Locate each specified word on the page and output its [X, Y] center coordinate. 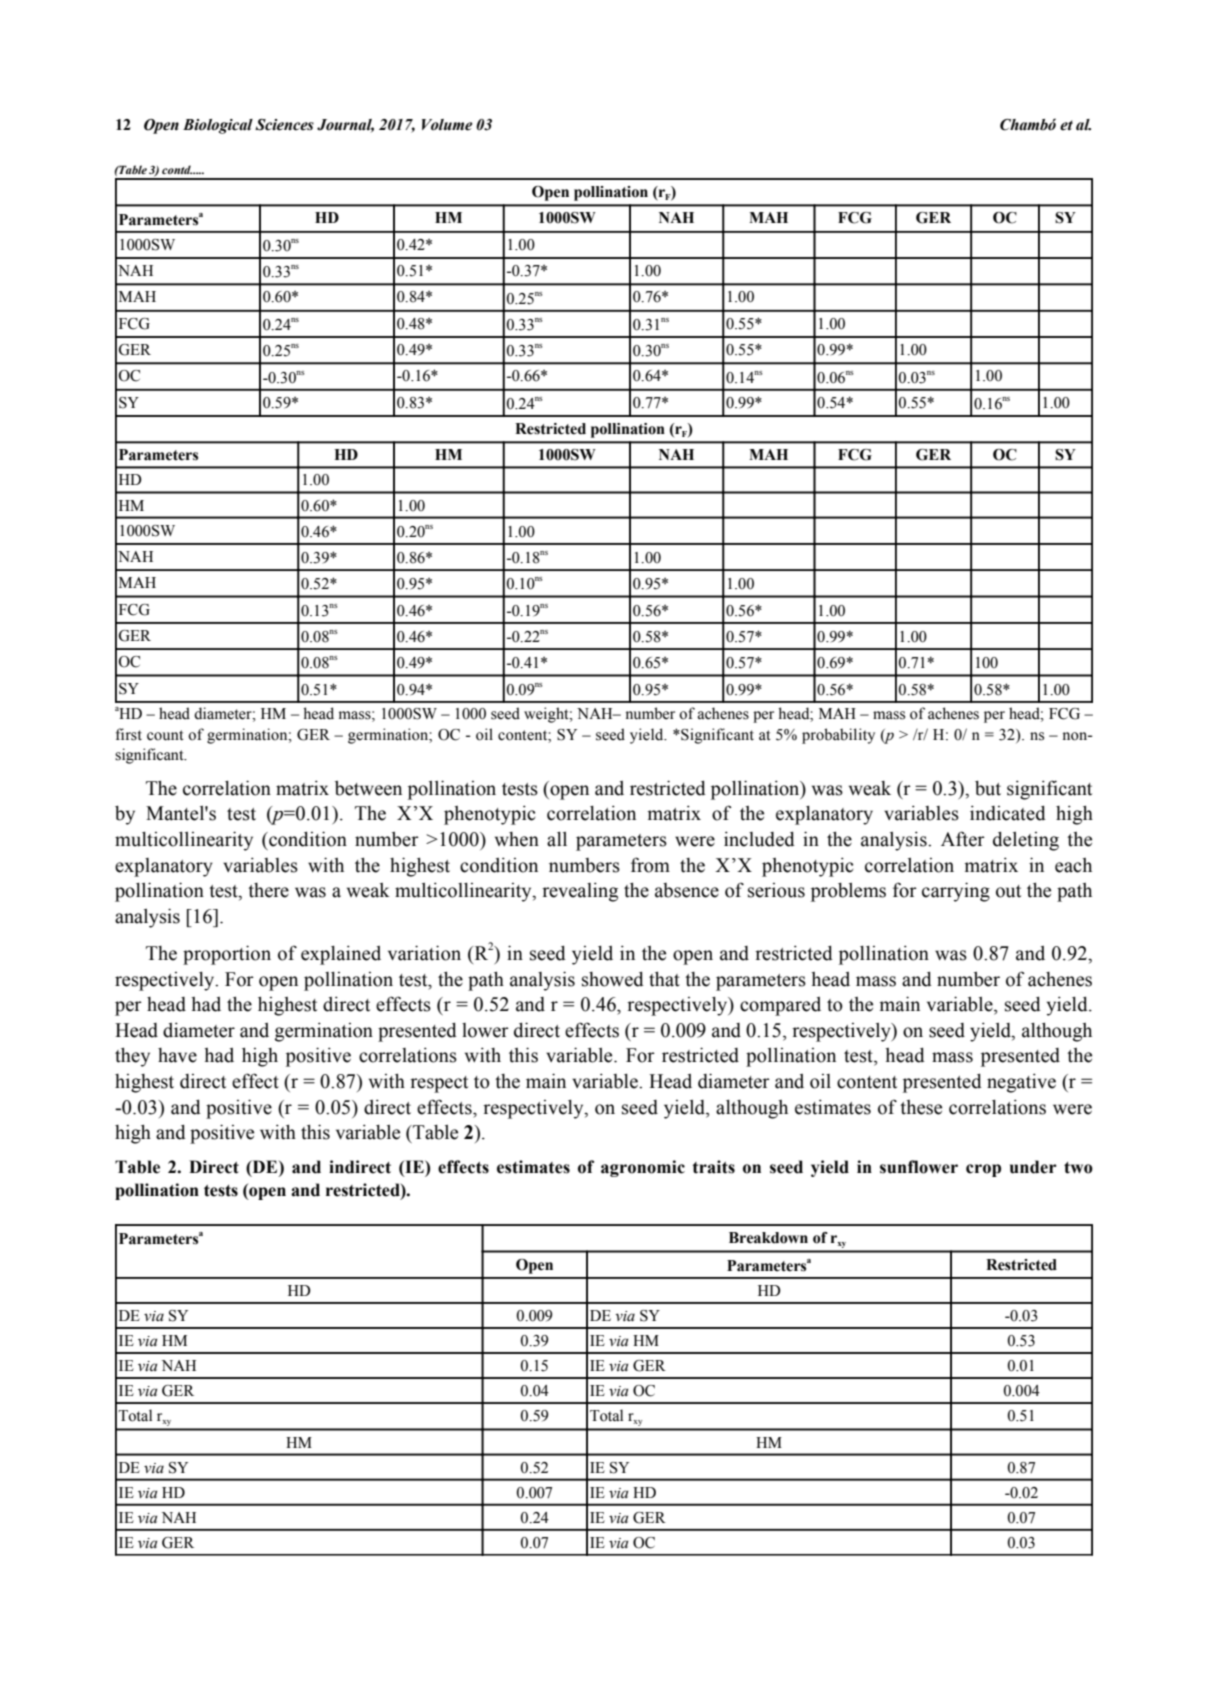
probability [838, 736]
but [988, 788]
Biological [218, 126]
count [165, 735]
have [177, 1055]
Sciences [284, 125]
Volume [447, 125]
